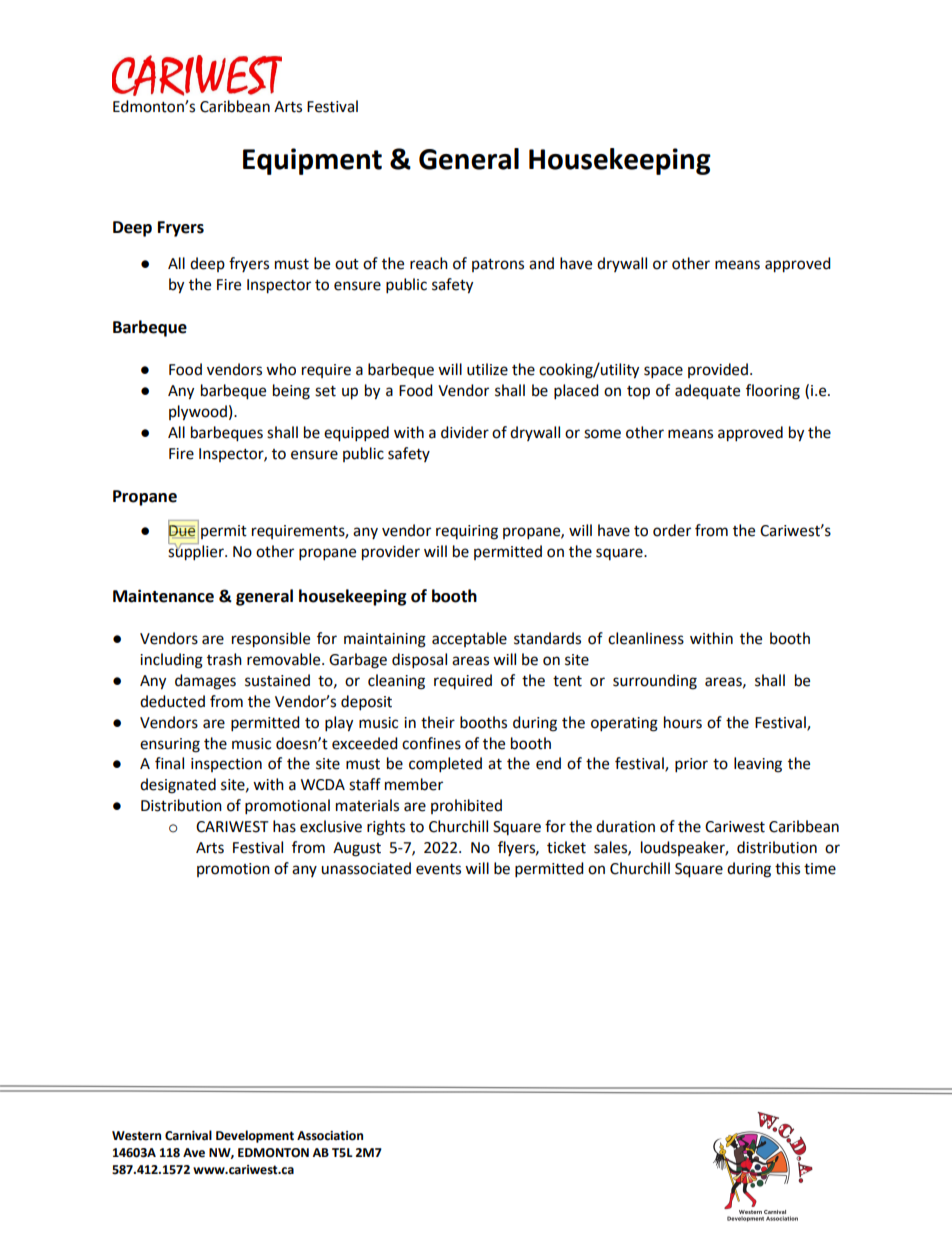 Image resolution: width=952 pixels, height=1233 pixels. Describe the element at coordinates (707, 392) in the screenshot. I see `adequate` at that location.
